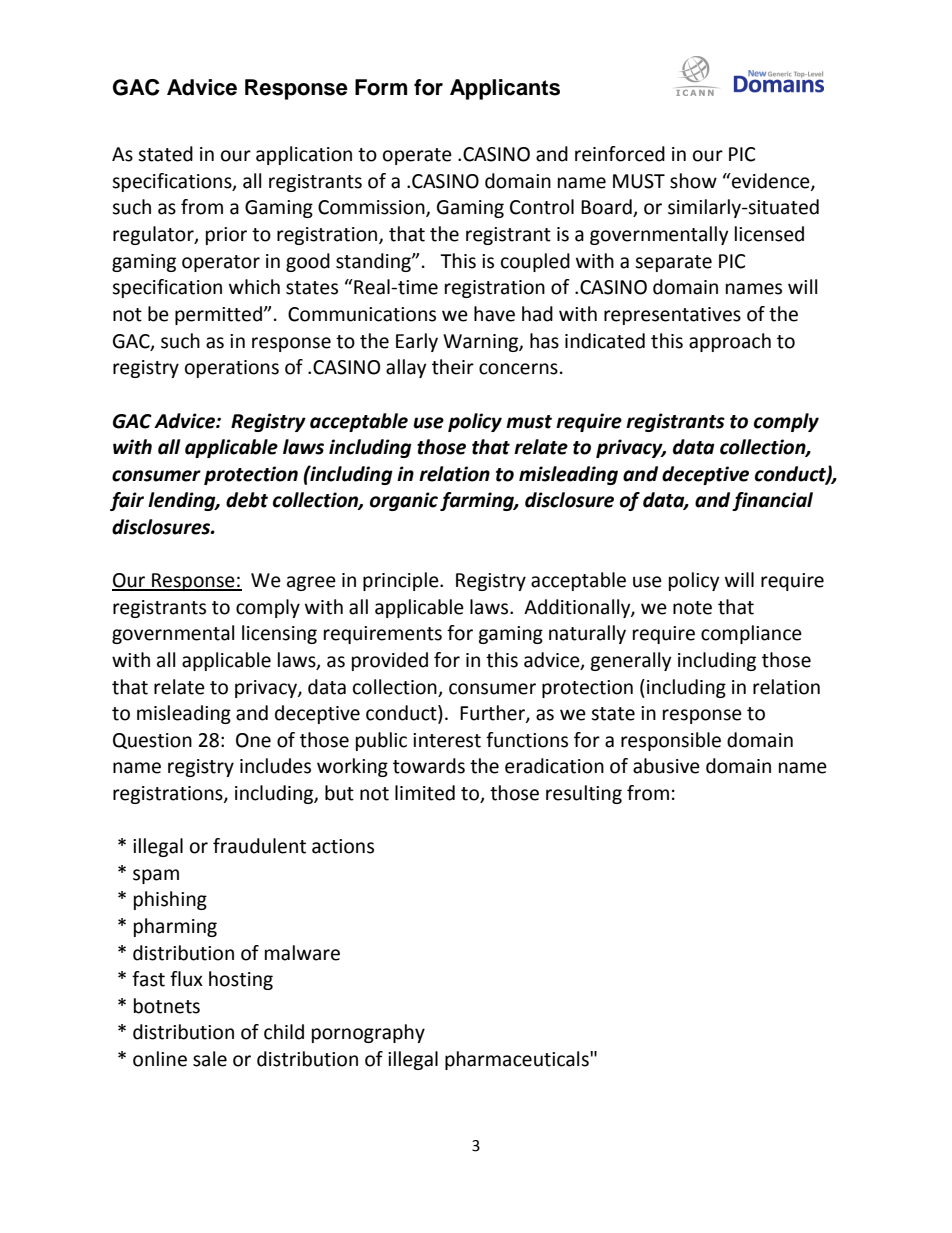  What do you see at coordinates (368, 1033) in the screenshot?
I see `pornography` at bounding box center [368, 1033].
